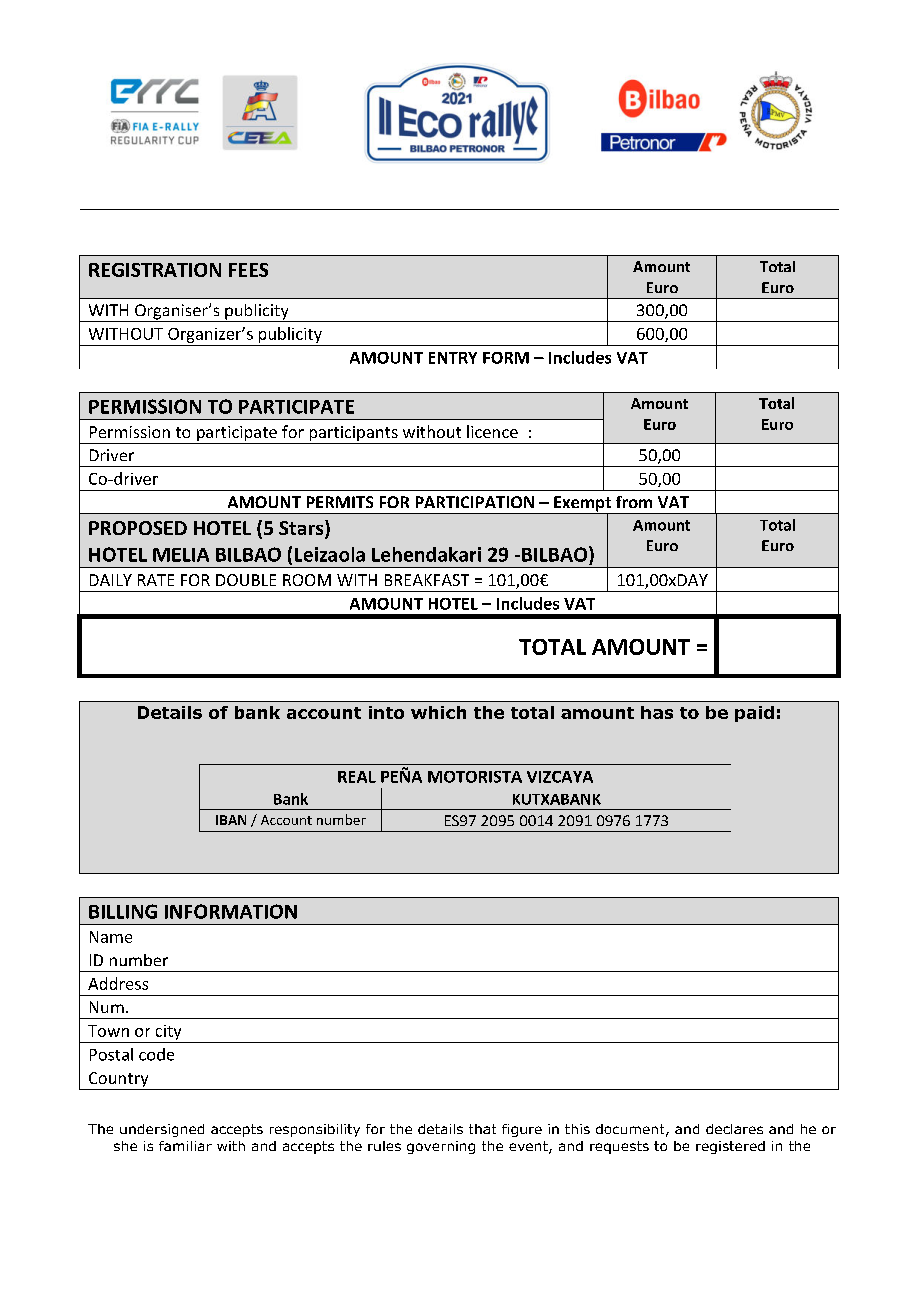 Image resolution: width=924 pixels, height=1308 pixels. What do you see at coordinates (155, 270) in the screenshot?
I see `REGISTRATION` at bounding box center [155, 270].
